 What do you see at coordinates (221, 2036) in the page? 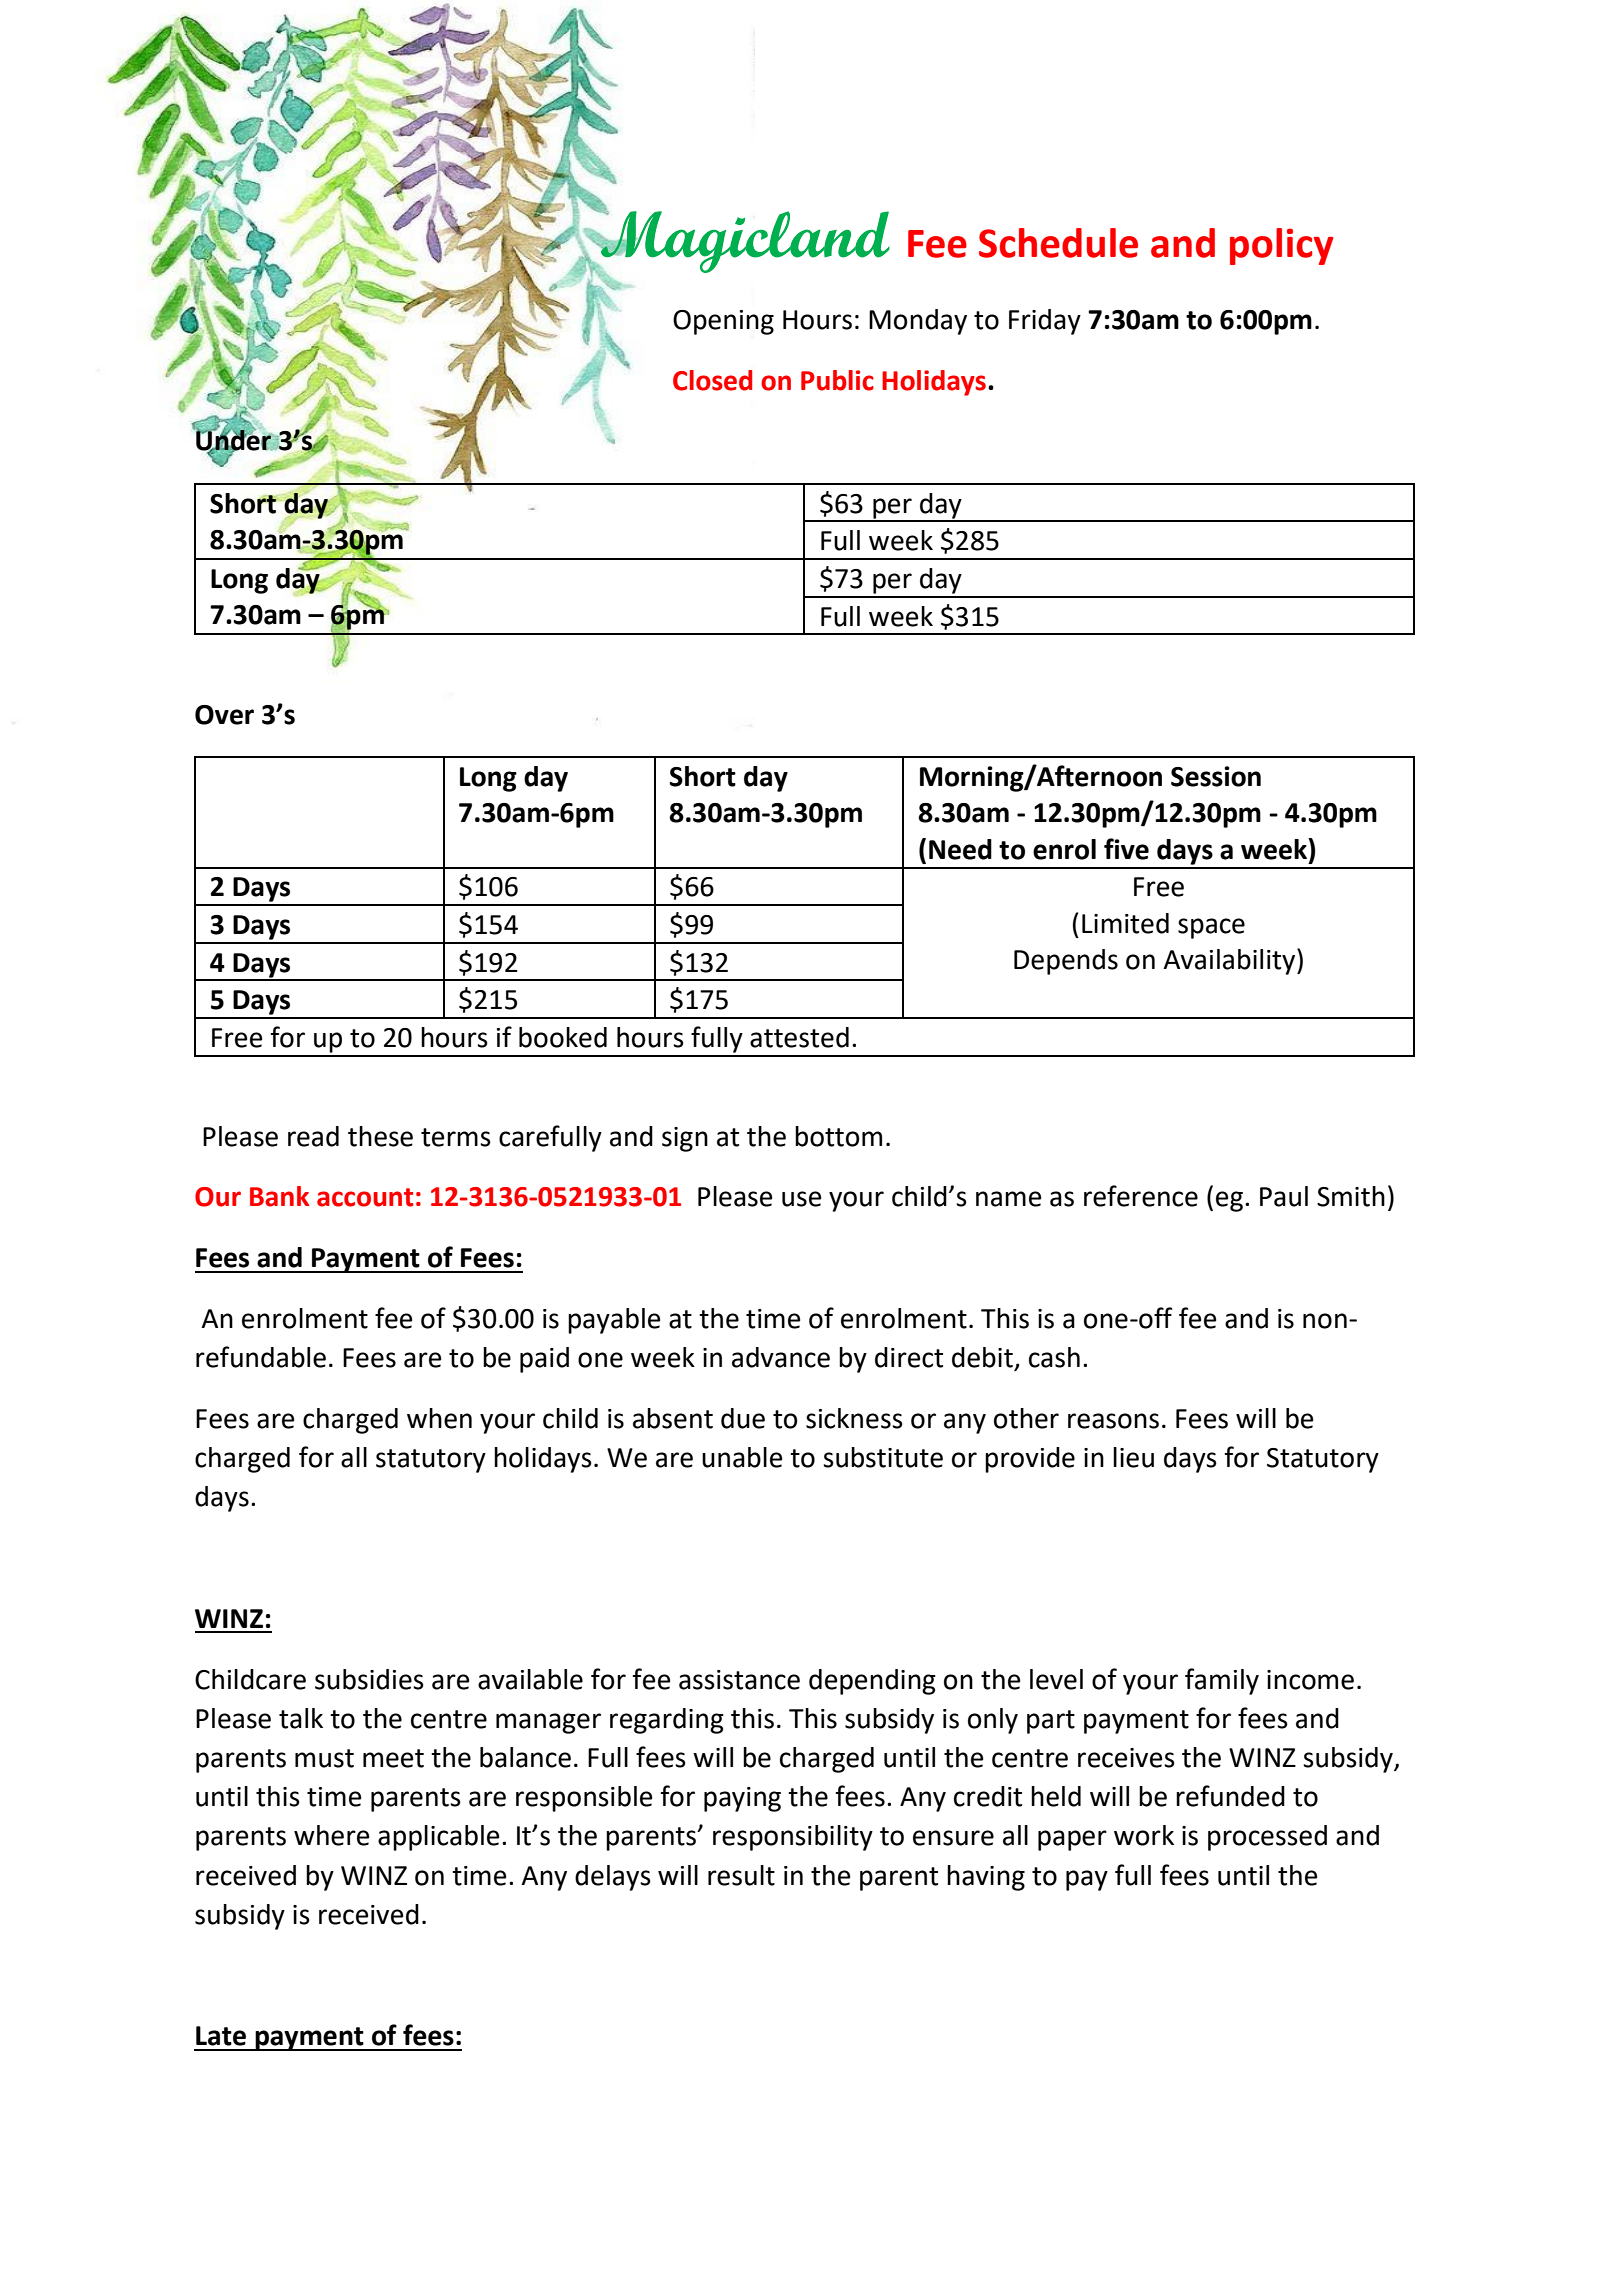
I see `Late` at bounding box center [221, 2036].
